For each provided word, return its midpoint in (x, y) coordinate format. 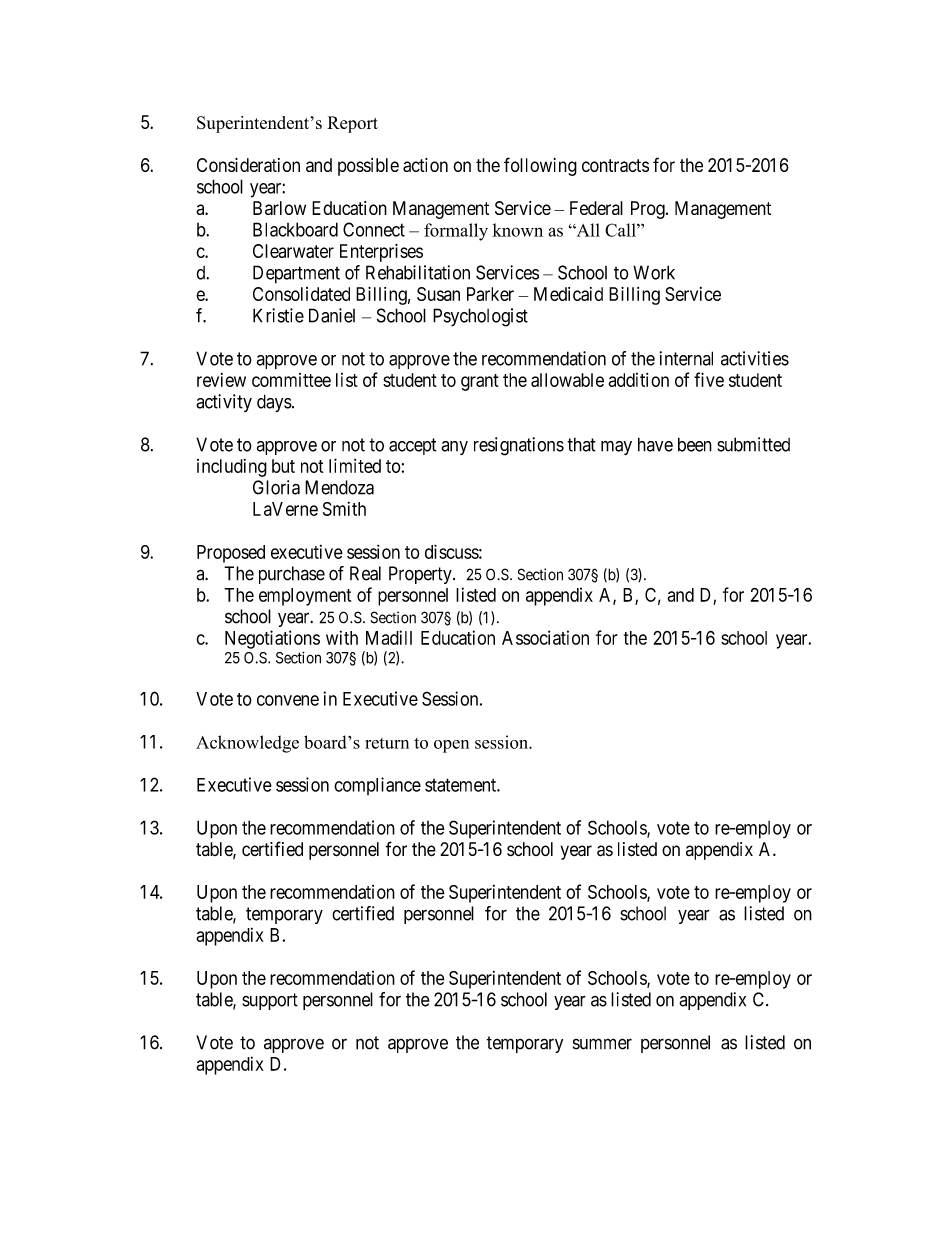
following (540, 166)
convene (288, 700)
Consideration (248, 165)
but (283, 466)
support (270, 1001)
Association (545, 637)
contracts (615, 165)
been (695, 444)
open (451, 746)
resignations (519, 446)
